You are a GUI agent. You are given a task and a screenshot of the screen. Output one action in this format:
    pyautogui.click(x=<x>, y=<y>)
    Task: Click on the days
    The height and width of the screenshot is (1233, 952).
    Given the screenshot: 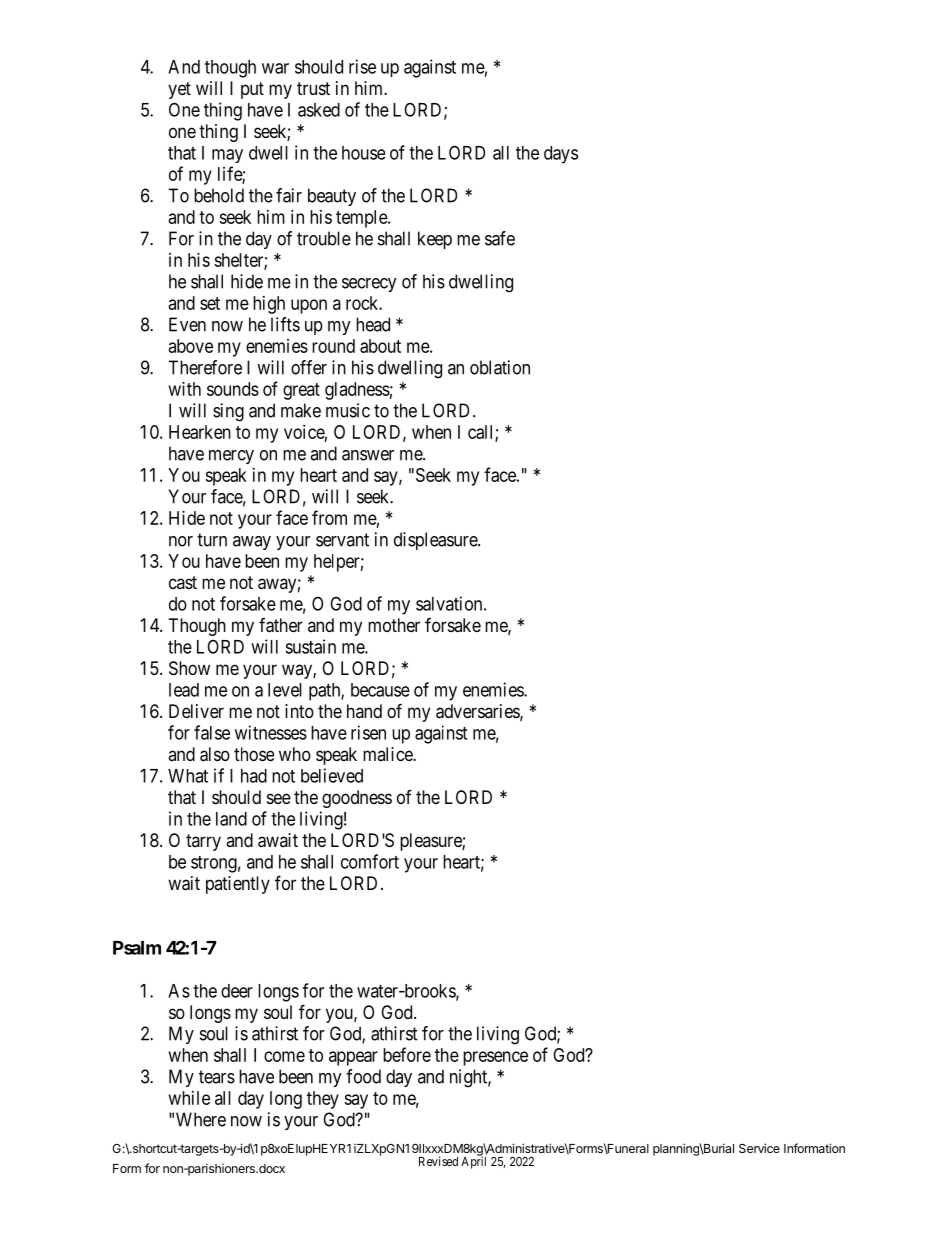 What is the action you would take?
    pyautogui.click(x=561, y=155)
